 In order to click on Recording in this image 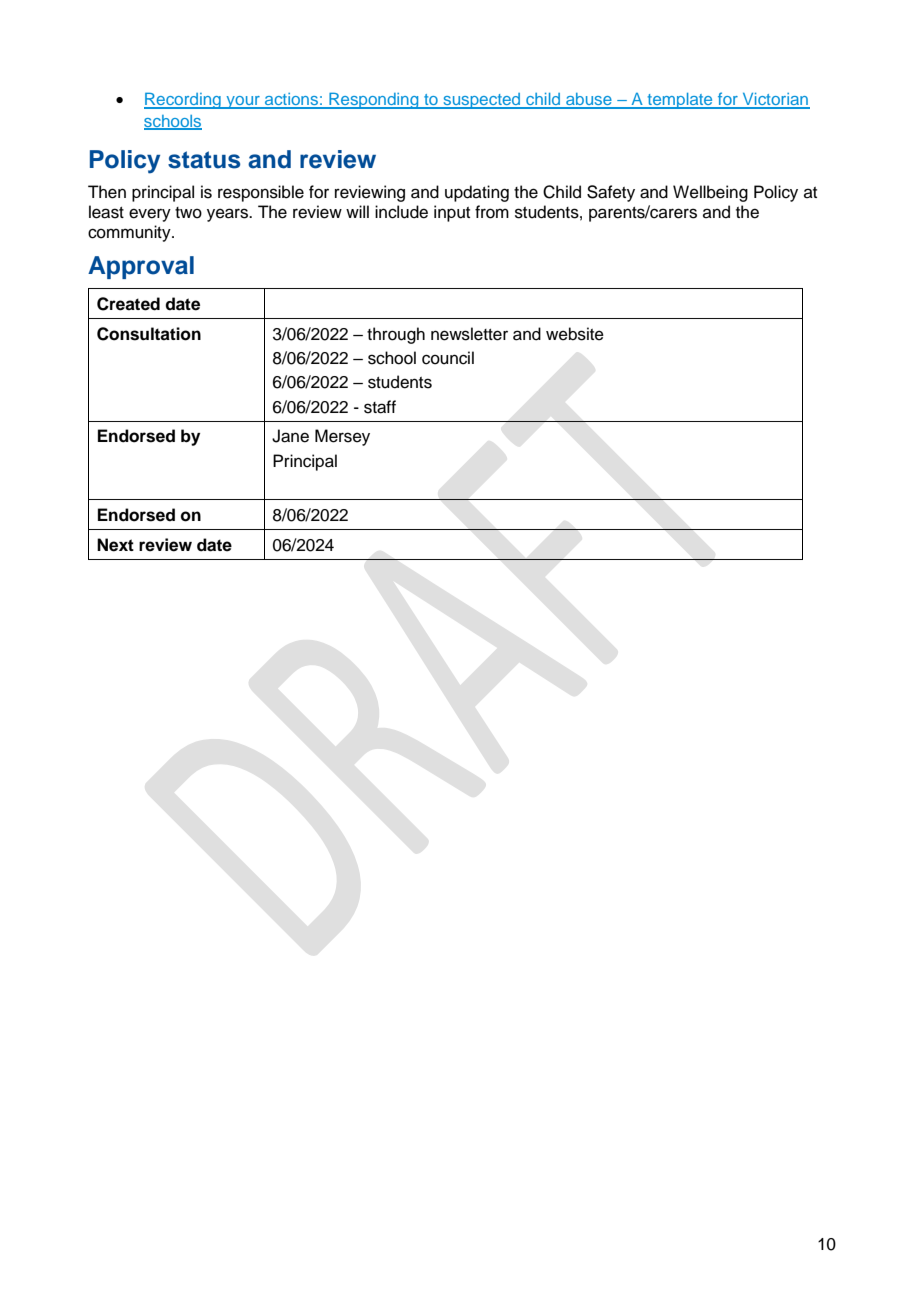, I will do `click(183, 100)`.
